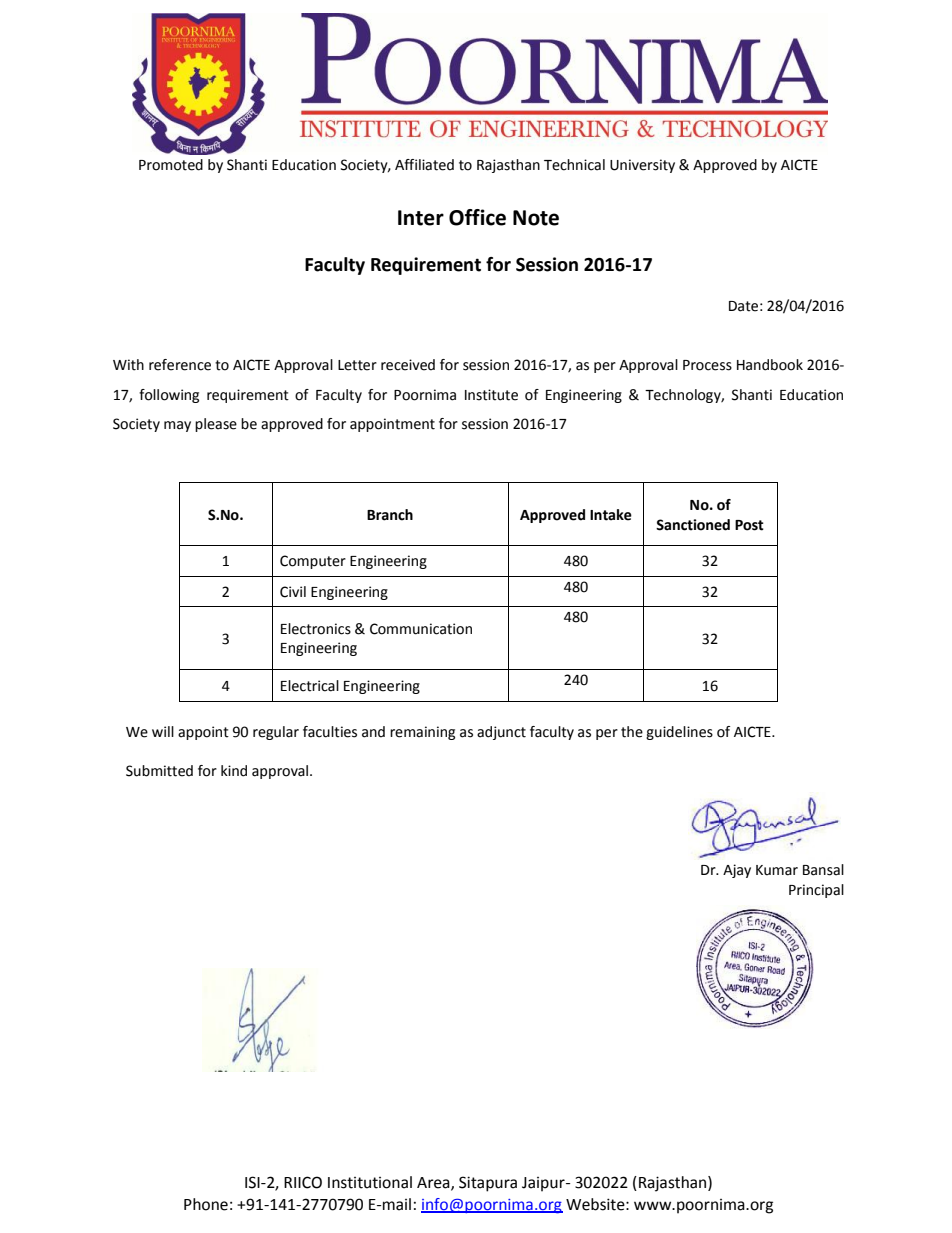 The image size is (952, 1233). Describe the element at coordinates (477, 217) in the document. I see `Office` at that location.
